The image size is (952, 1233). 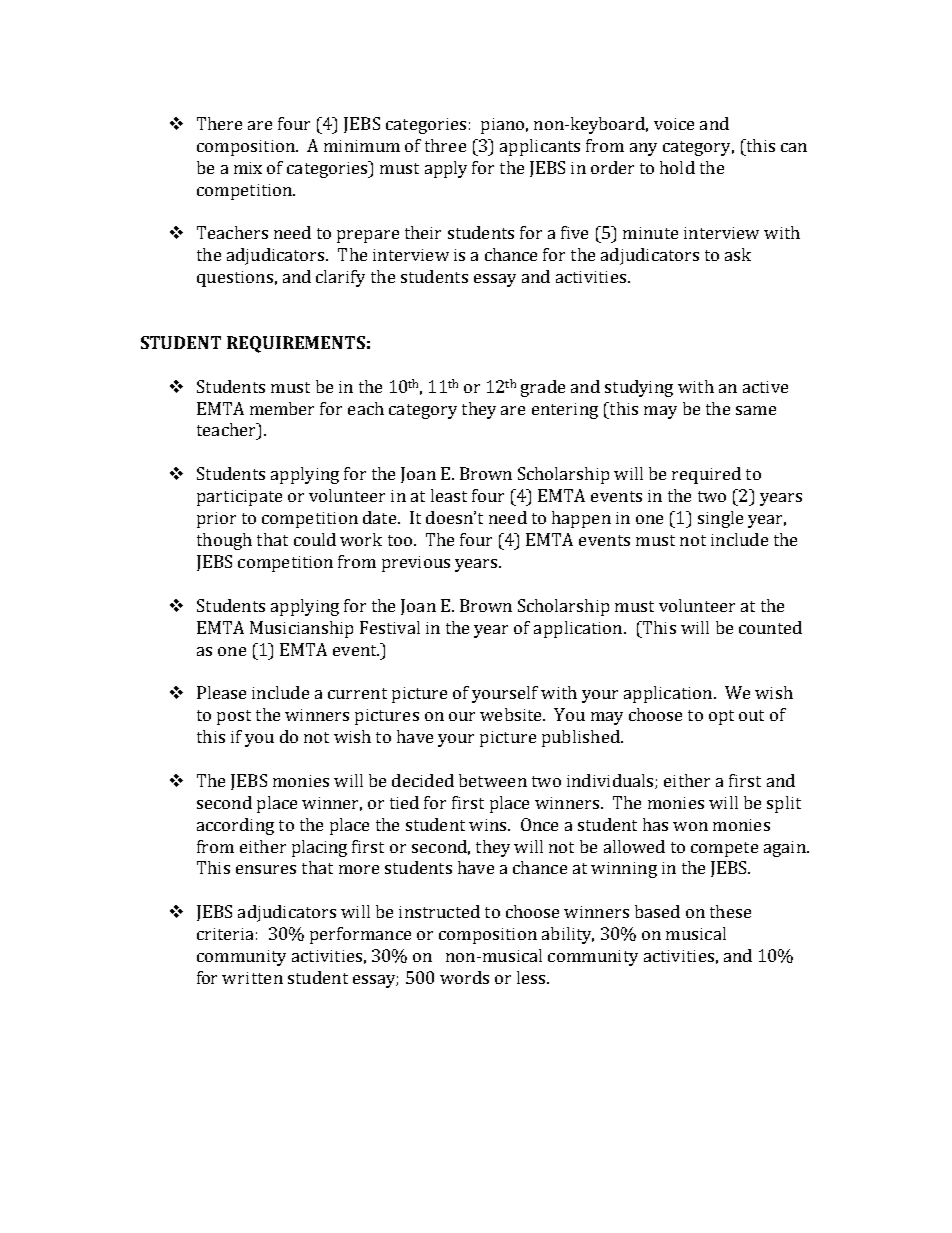 I want to click on member, so click(x=282, y=408).
